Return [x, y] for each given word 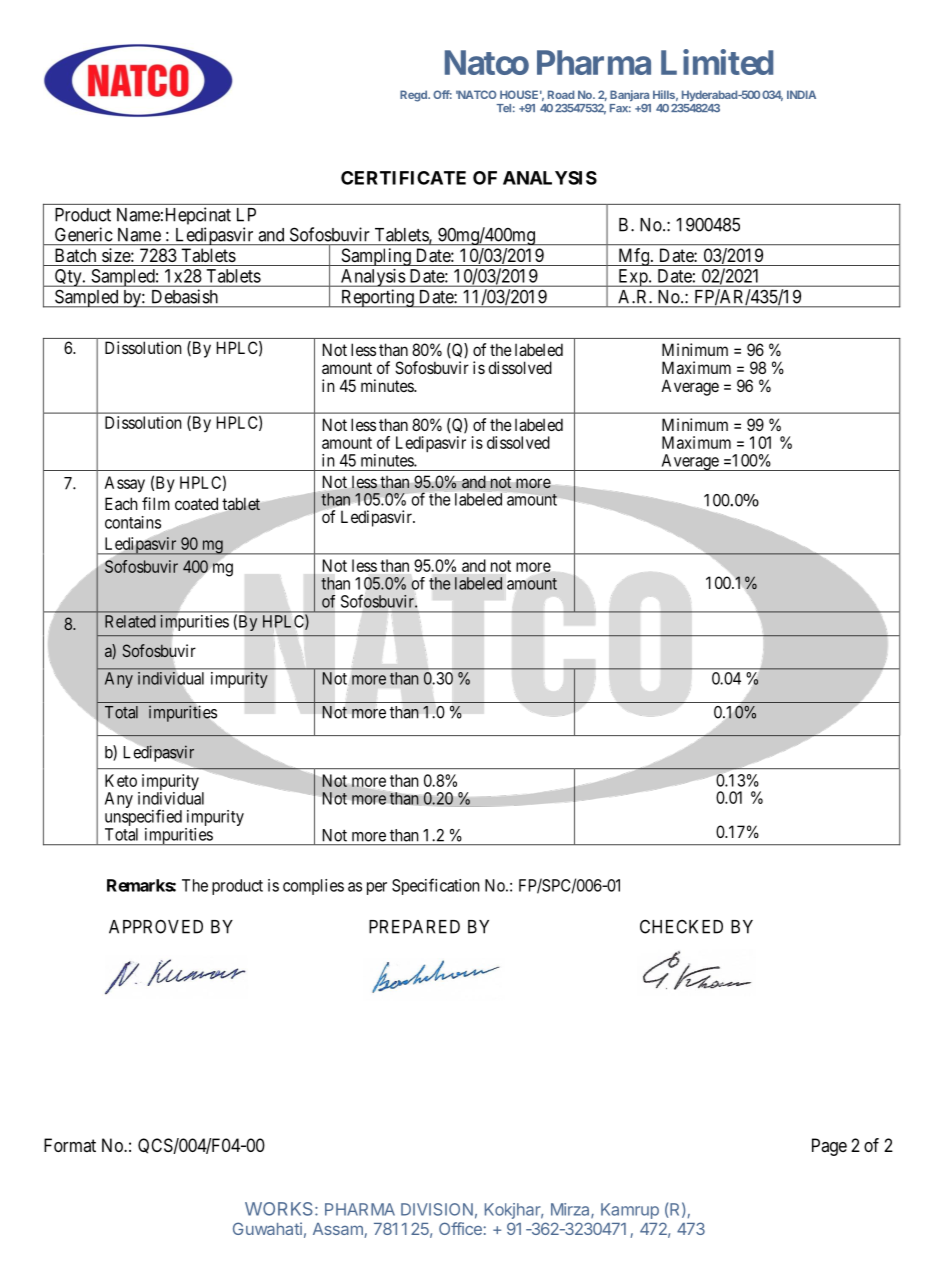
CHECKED [681, 926]
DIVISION [437, 1209]
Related [130, 621]
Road [561, 94]
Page [829, 1147]
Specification [436, 886]
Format [70, 1145]
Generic [84, 234]
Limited [717, 62]
